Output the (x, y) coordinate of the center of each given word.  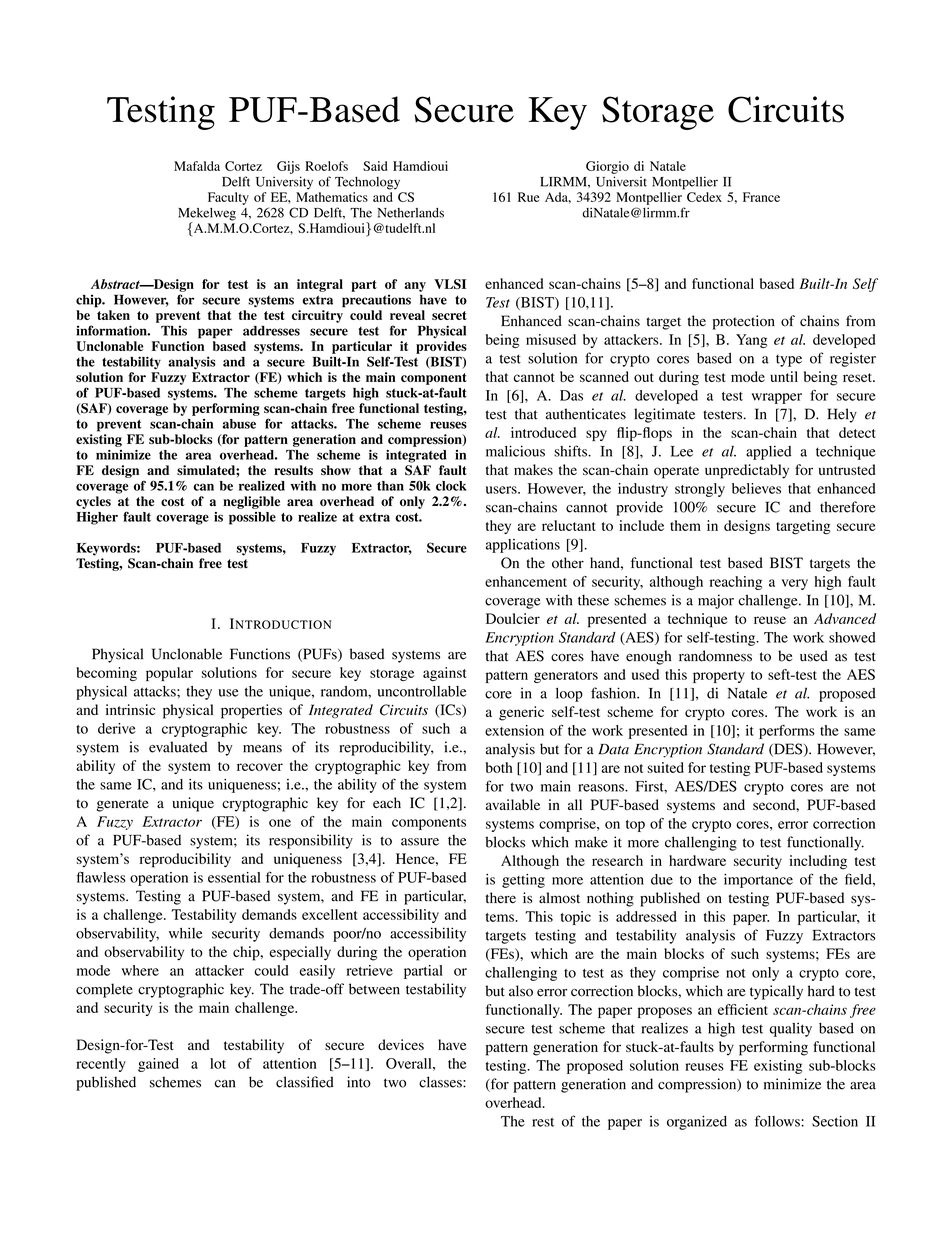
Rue (528, 197)
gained (158, 1065)
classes (441, 1082)
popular (169, 674)
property (719, 677)
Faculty (228, 198)
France (761, 197)
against (444, 674)
